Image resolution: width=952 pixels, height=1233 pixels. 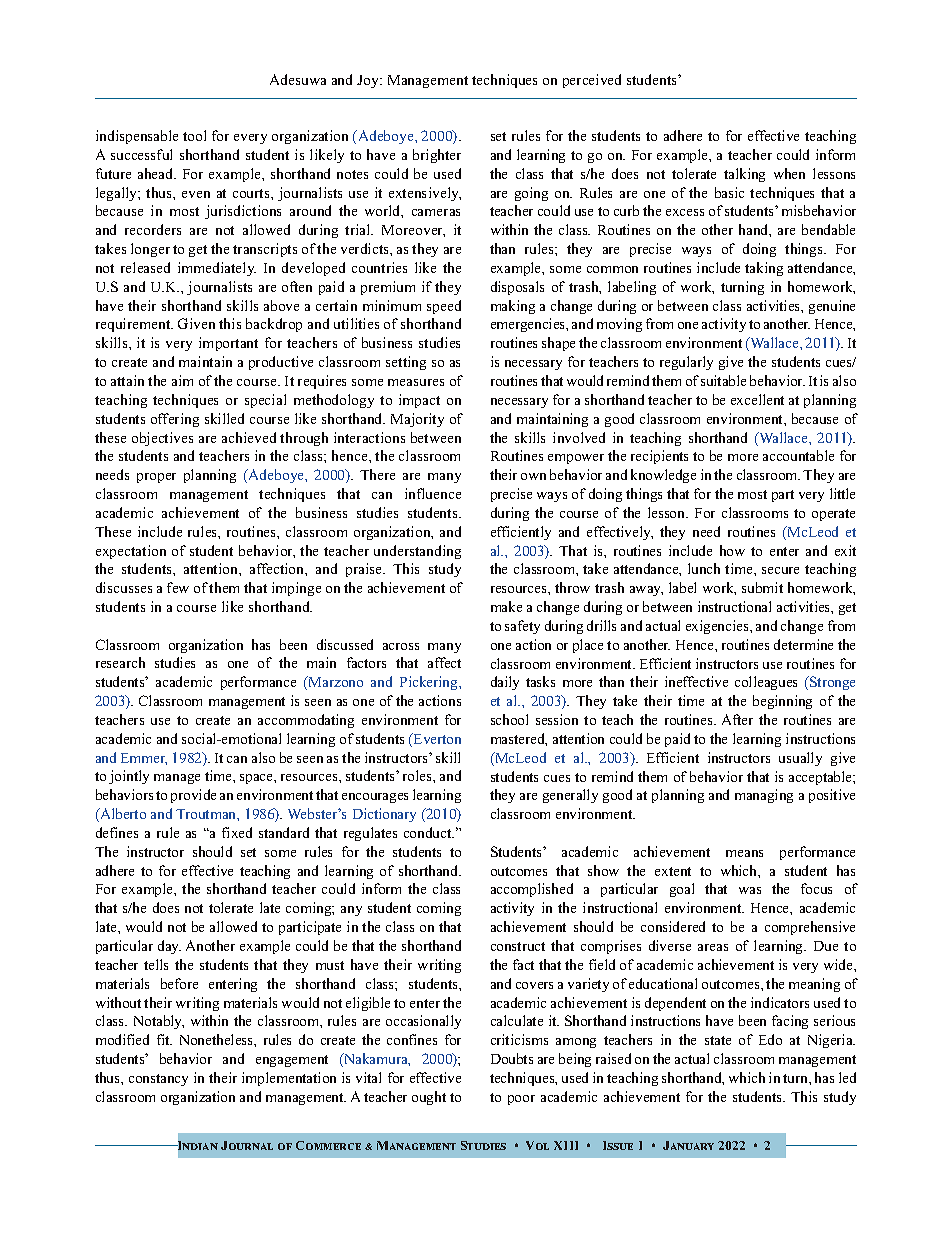 What do you see at coordinates (158, 1080) in the screenshot?
I see `constancy` at bounding box center [158, 1080].
